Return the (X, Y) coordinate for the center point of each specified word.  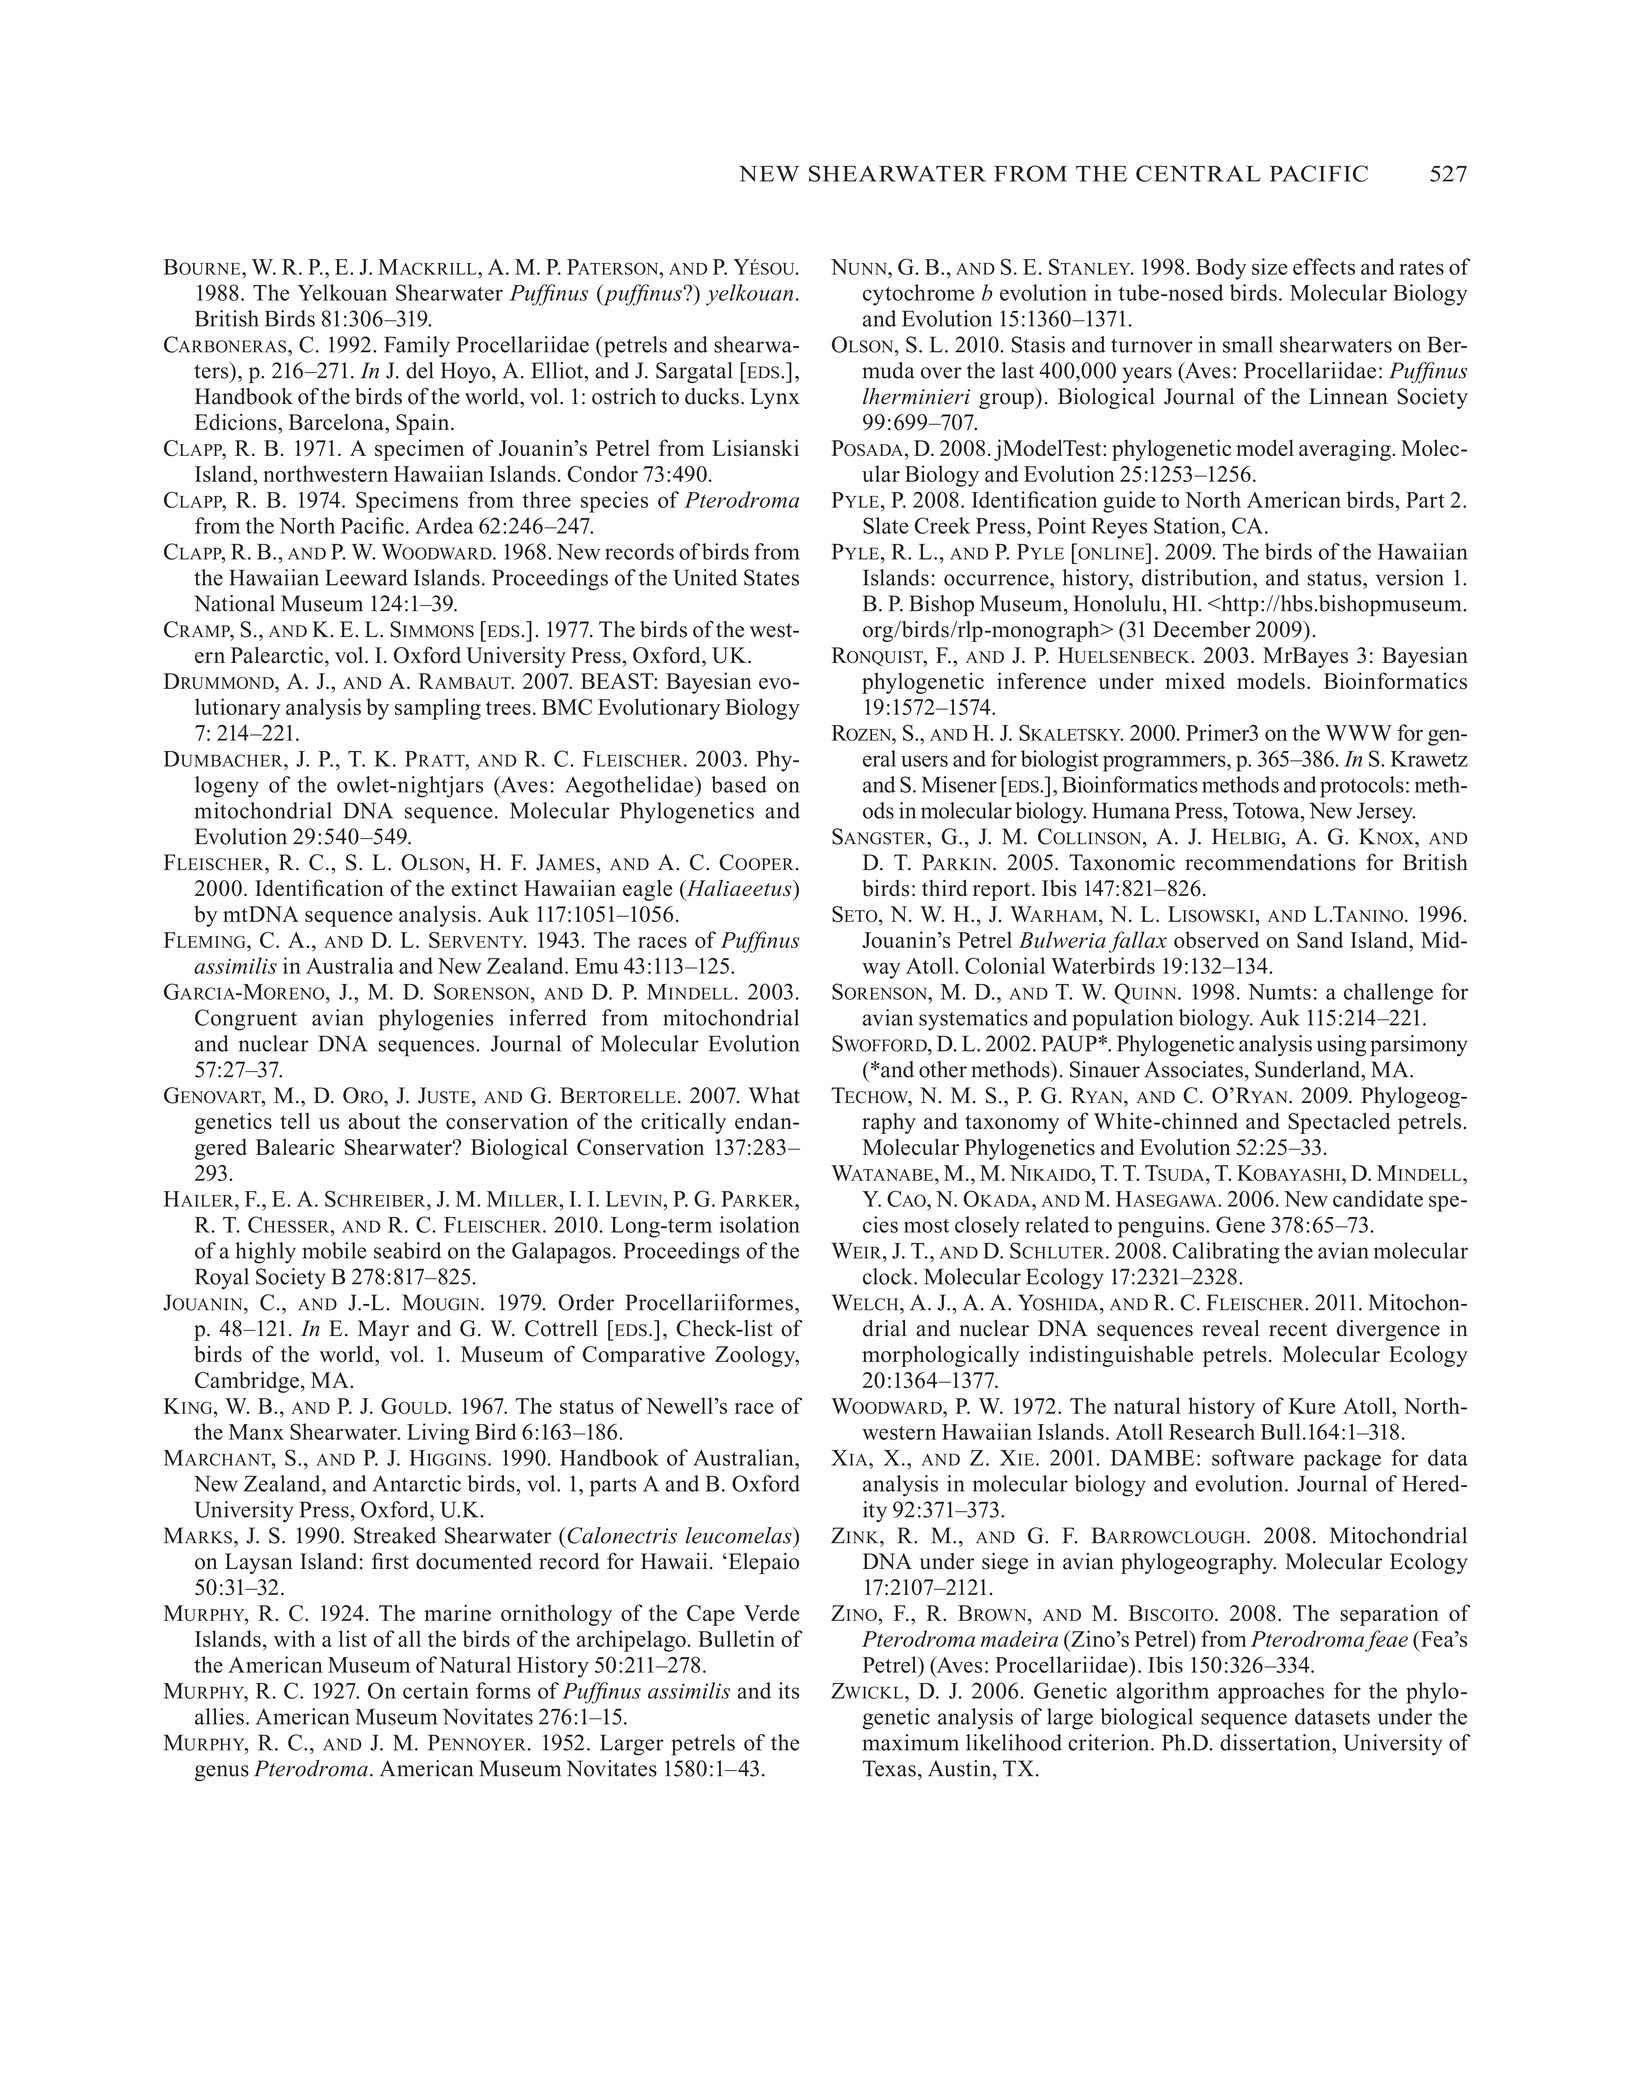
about (374, 1121)
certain (436, 1690)
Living (438, 1434)
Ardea (444, 525)
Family (417, 347)
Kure (1312, 1406)
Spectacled (1339, 1123)
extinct (485, 887)
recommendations (1270, 862)
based (739, 784)
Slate (886, 525)
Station (1187, 525)
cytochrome (918, 295)
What (774, 1095)
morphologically (940, 1356)
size (1270, 266)
